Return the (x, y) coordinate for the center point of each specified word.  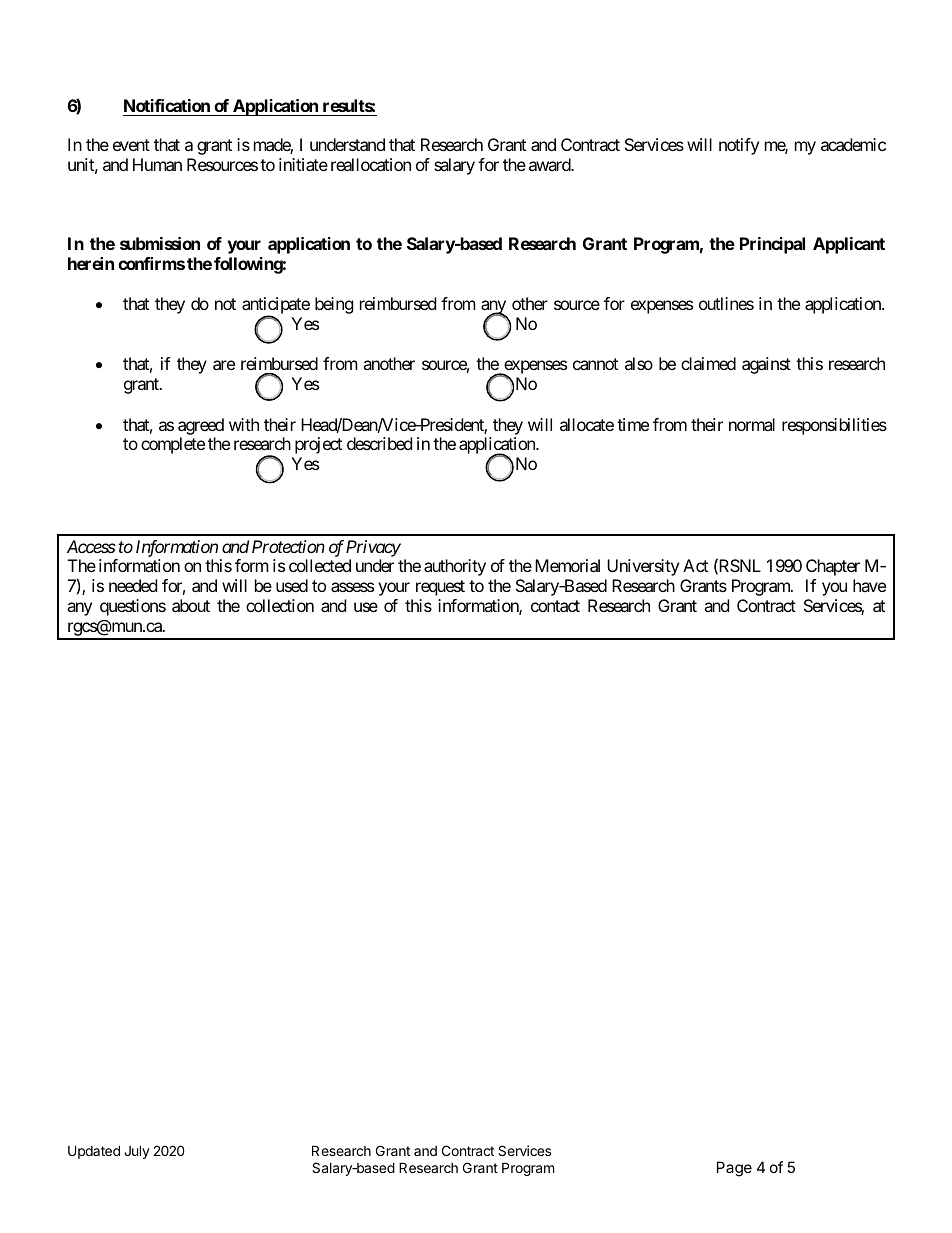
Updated (94, 1152)
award (550, 164)
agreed (201, 426)
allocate (587, 424)
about (191, 605)
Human (157, 164)
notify (739, 146)
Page (734, 1169)
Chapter (833, 567)
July (137, 1152)
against (766, 365)
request (440, 588)
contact (555, 606)
